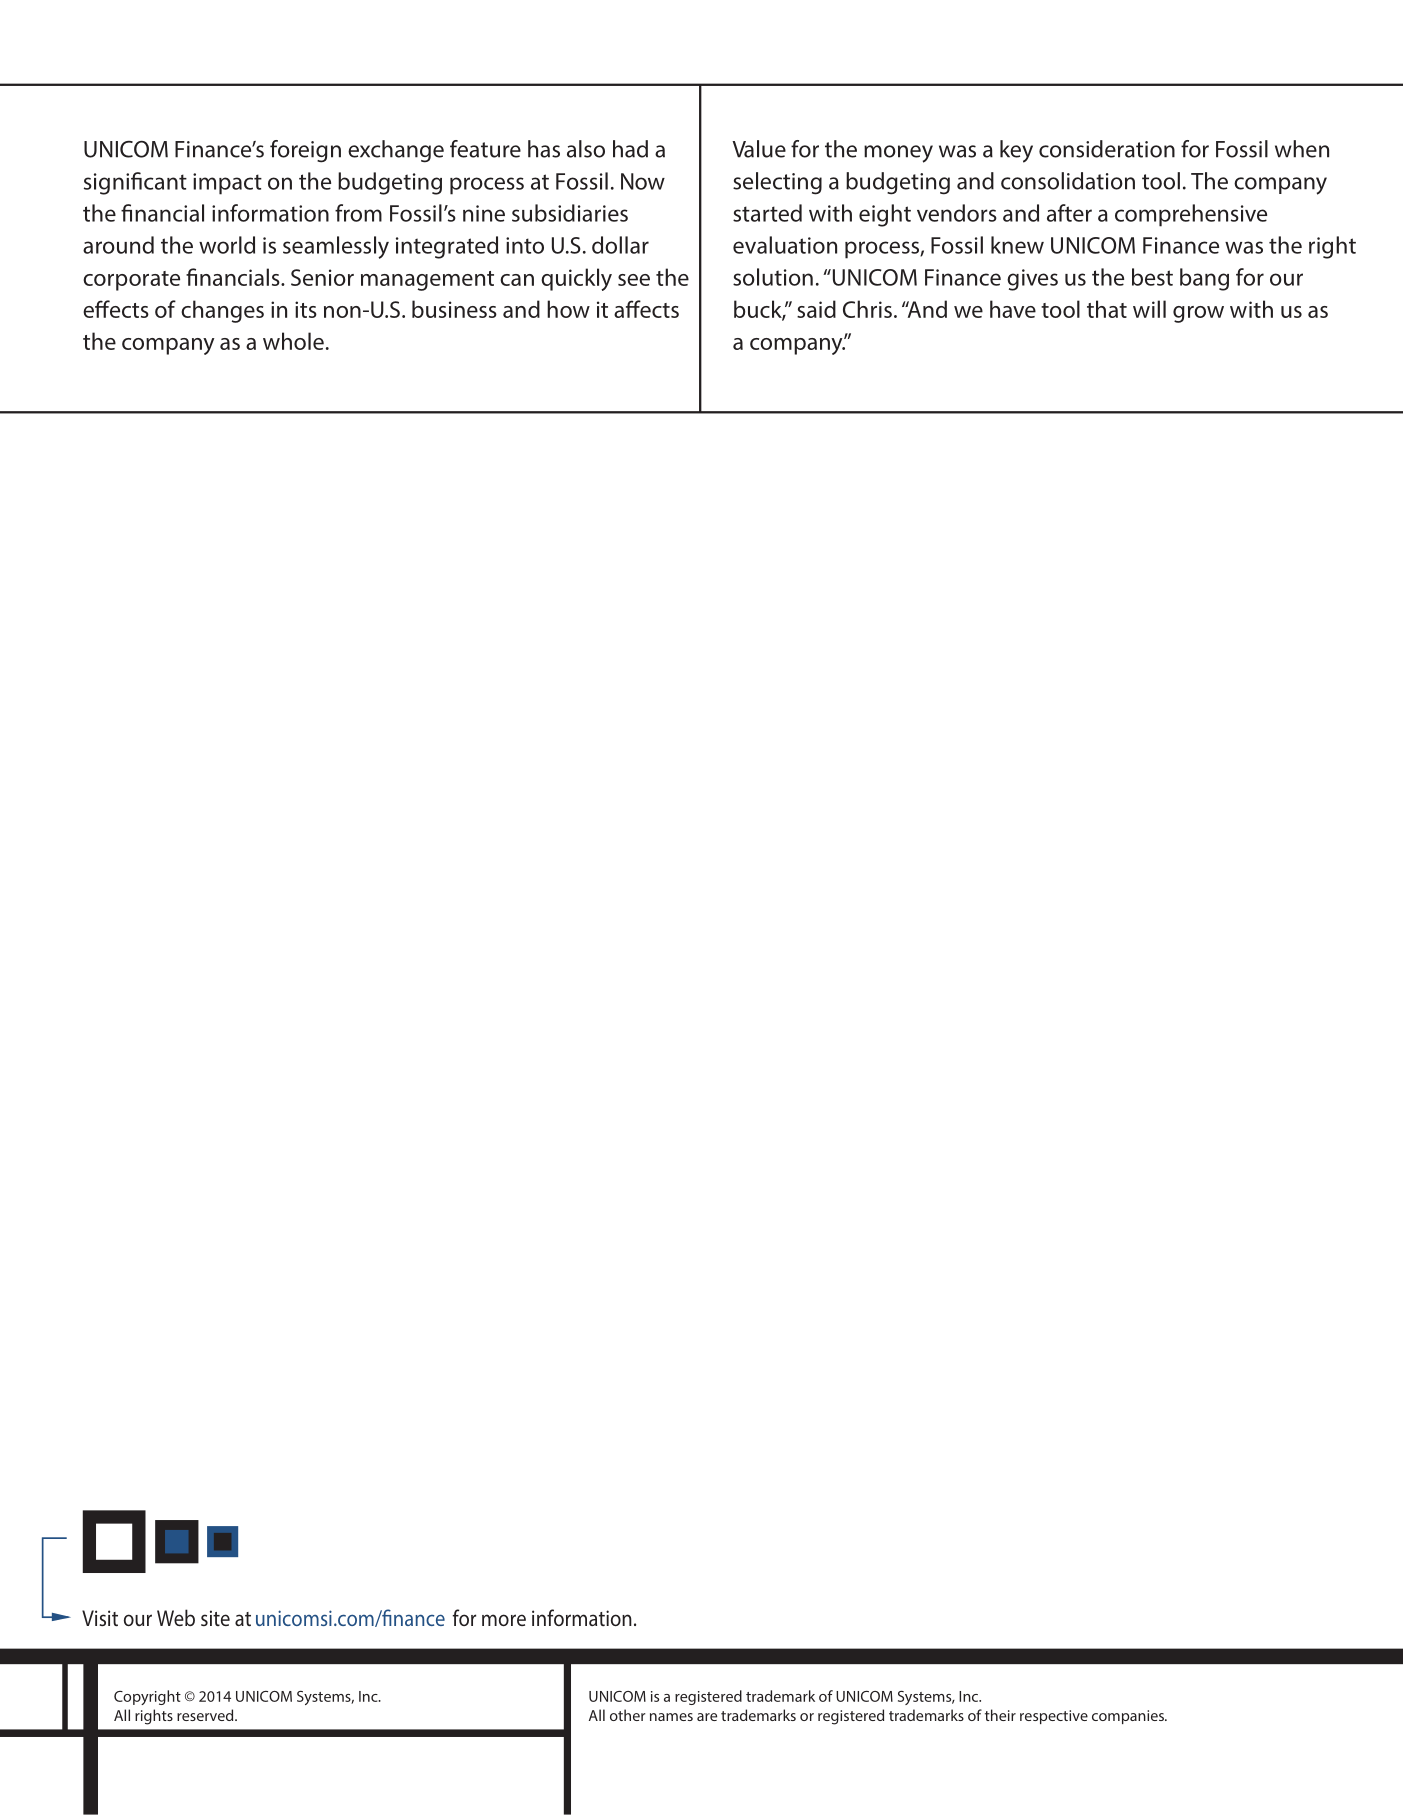 Image resolution: width=1403 pixels, height=1815 pixels. What do you see at coordinates (1198, 314) in the image?
I see `grow` at bounding box center [1198, 314].
